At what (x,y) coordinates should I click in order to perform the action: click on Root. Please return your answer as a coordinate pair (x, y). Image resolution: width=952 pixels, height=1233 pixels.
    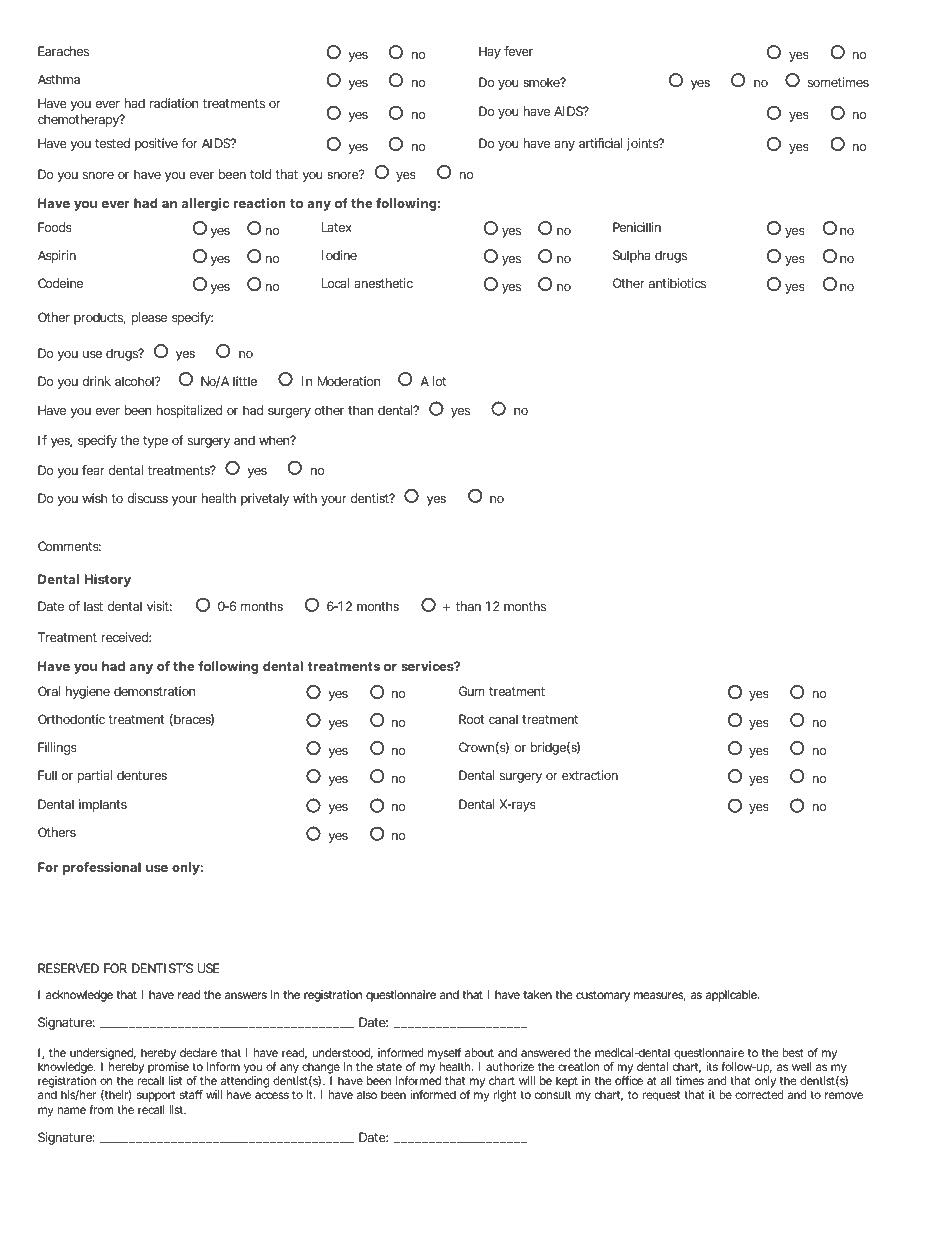
    Looking at the image, I should click on (471, 719).
